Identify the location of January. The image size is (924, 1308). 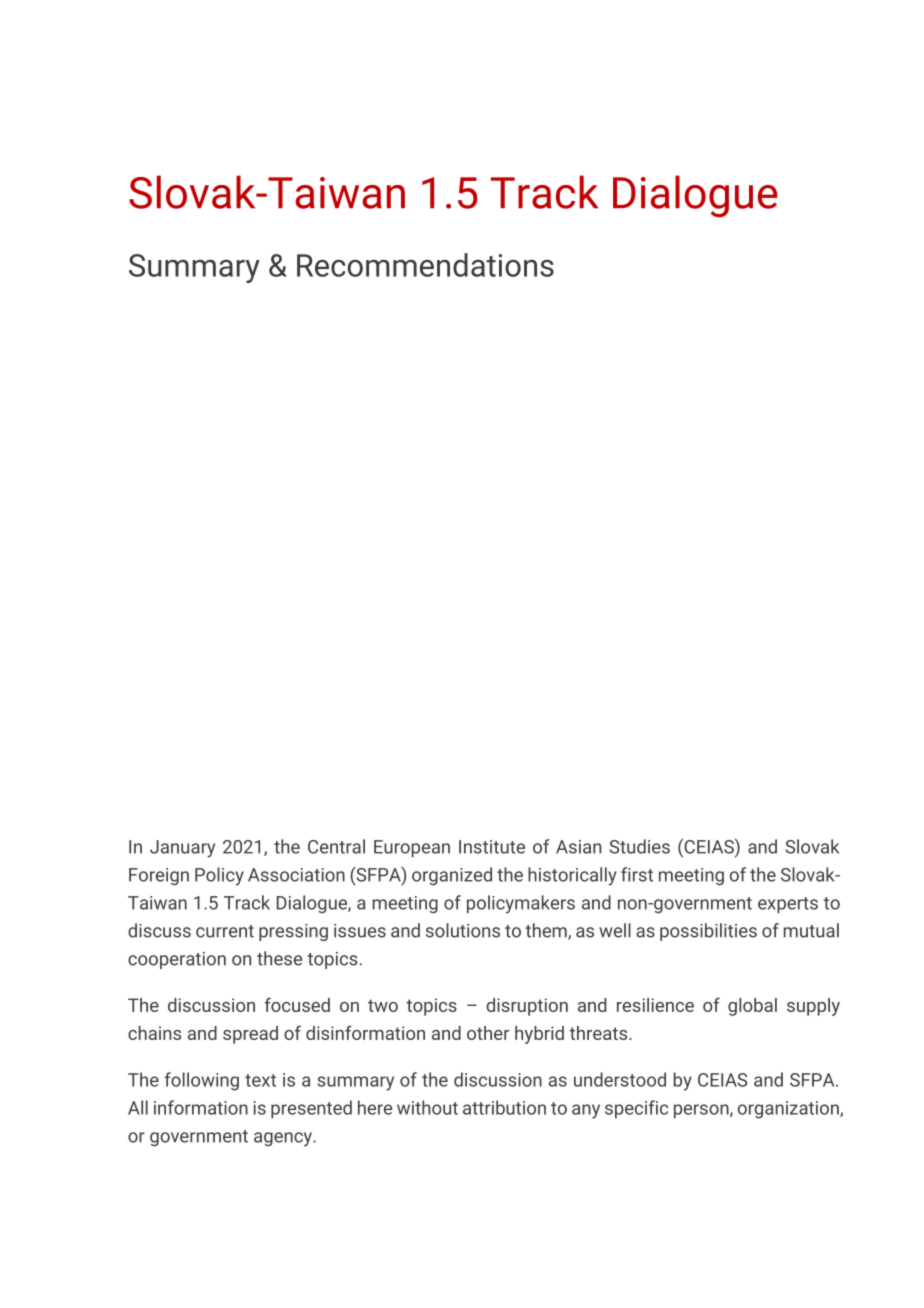
(182, 849).
